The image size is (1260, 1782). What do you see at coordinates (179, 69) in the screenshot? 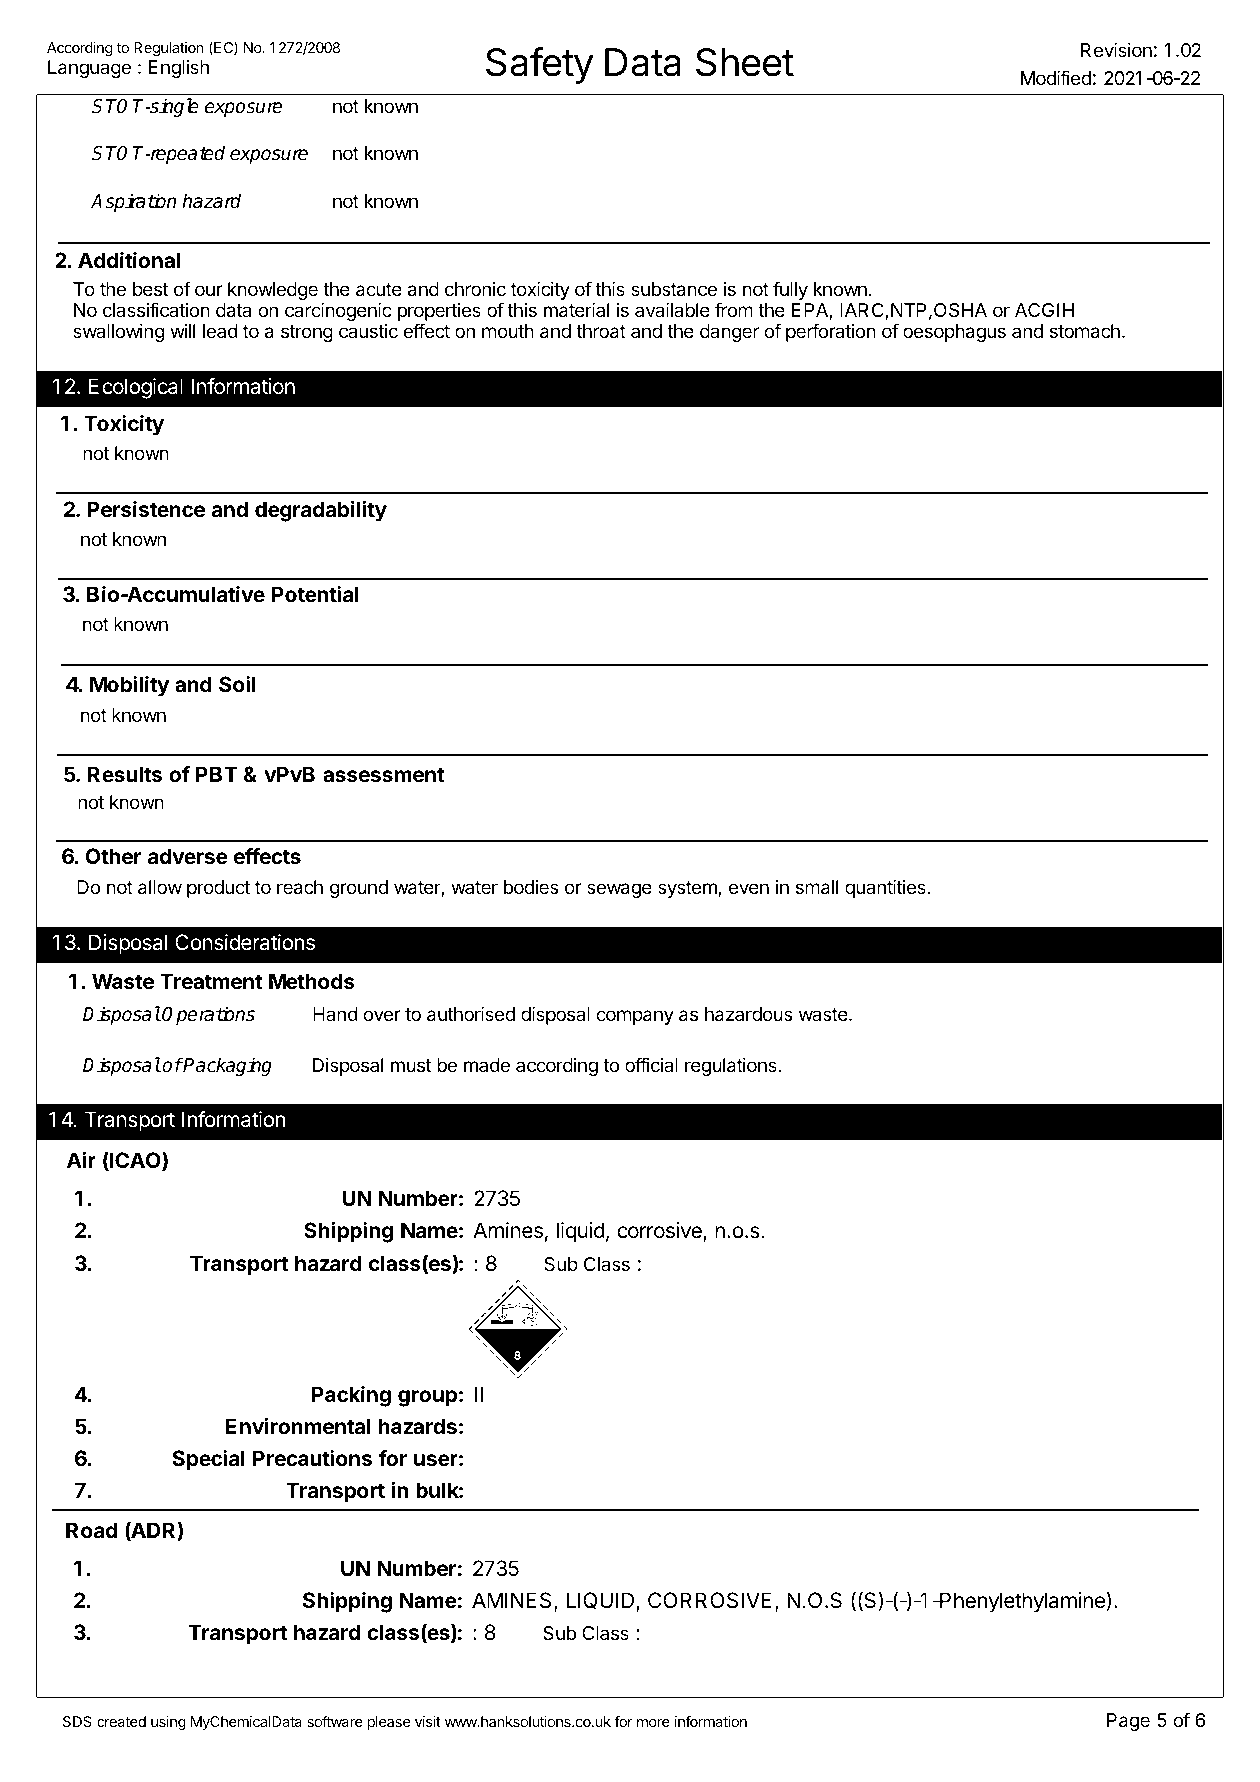
I see `English` at bounding box center [179, 69].
